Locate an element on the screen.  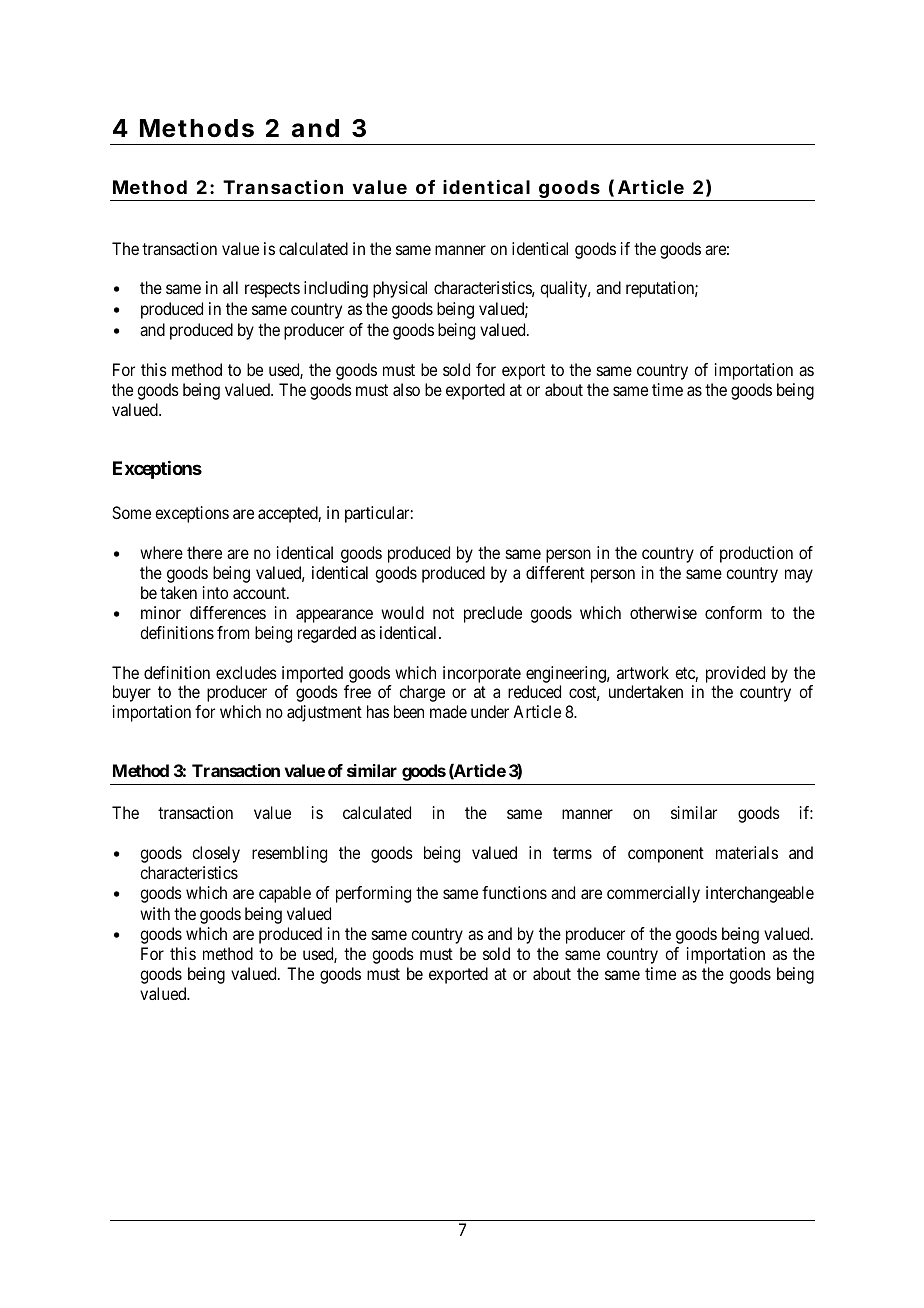
physical is located at coordinates (400, 289).
